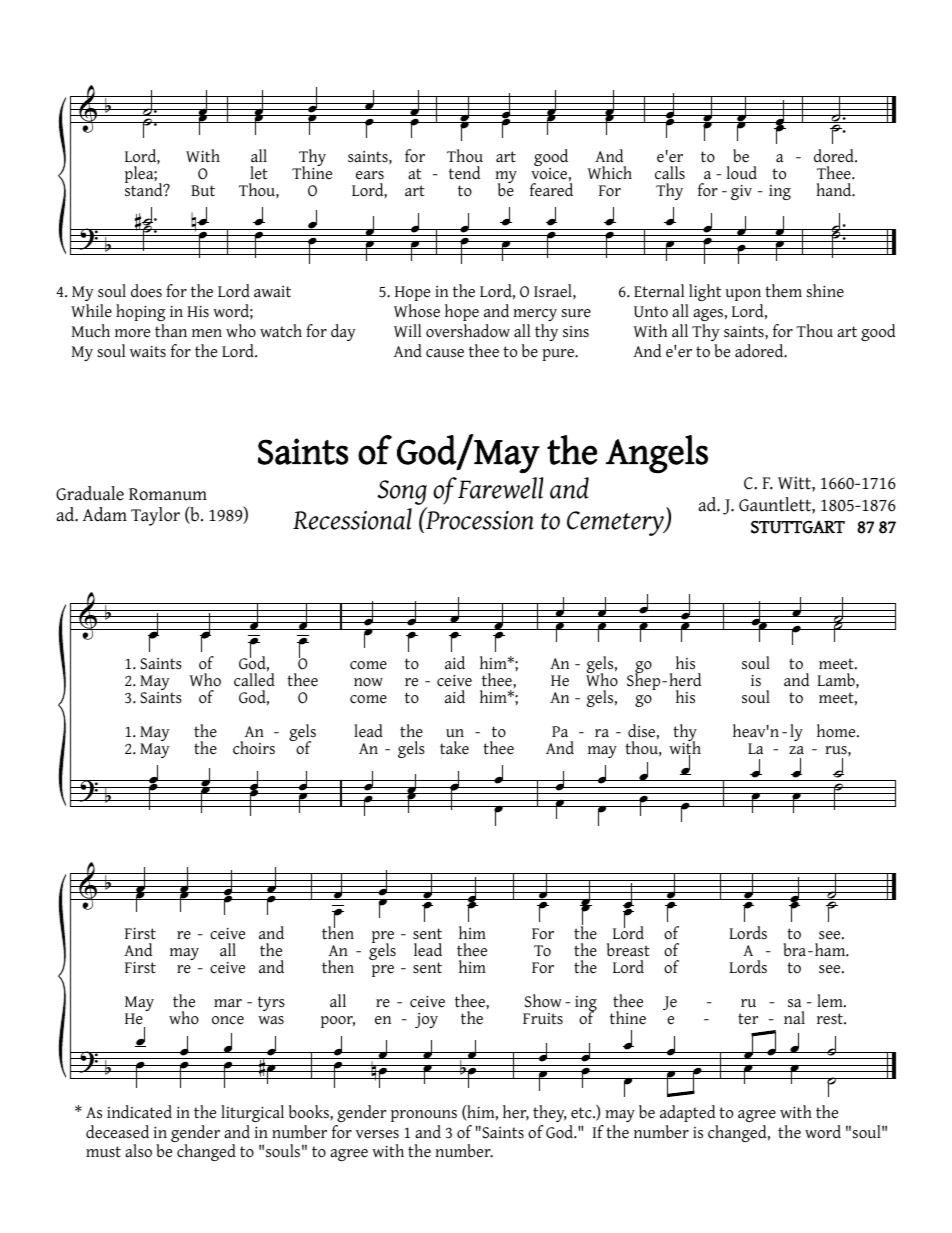 The image size is (952, 1233). I want to click on giv, so click(741, 192).
